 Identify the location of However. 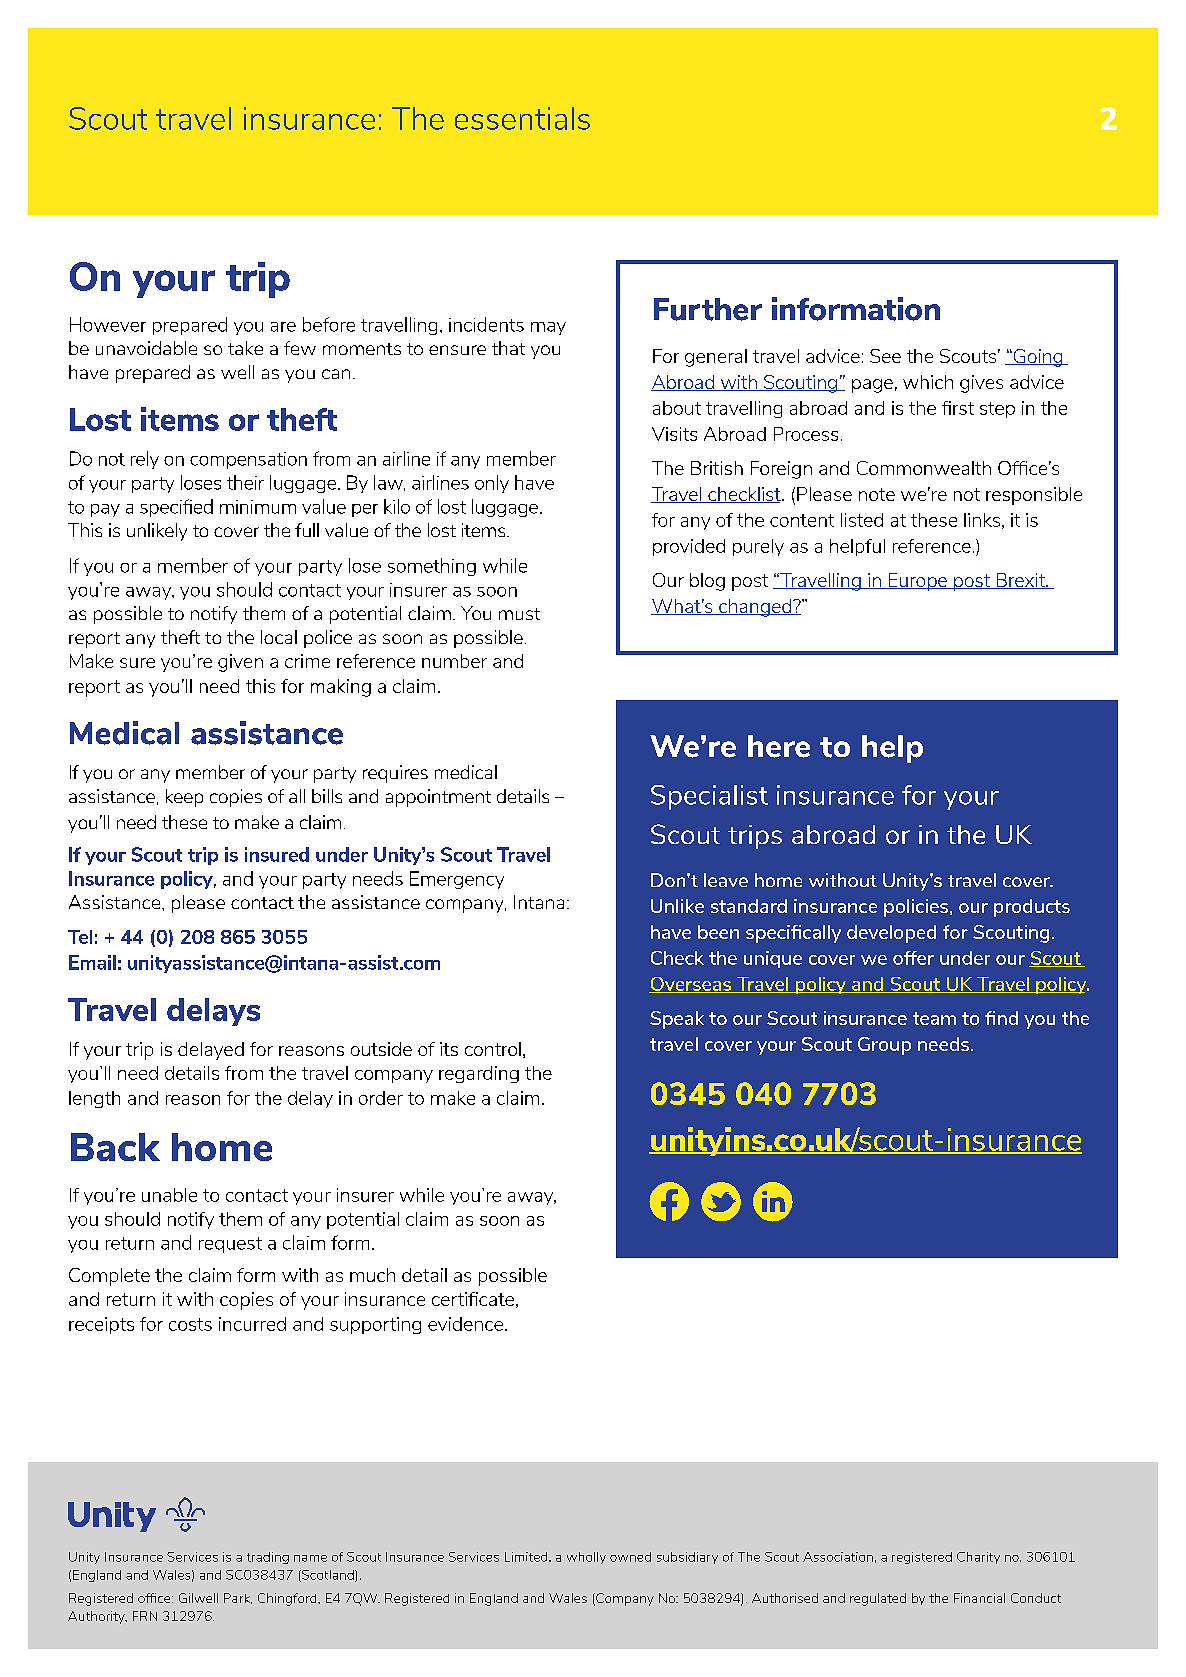
(108, 324).
